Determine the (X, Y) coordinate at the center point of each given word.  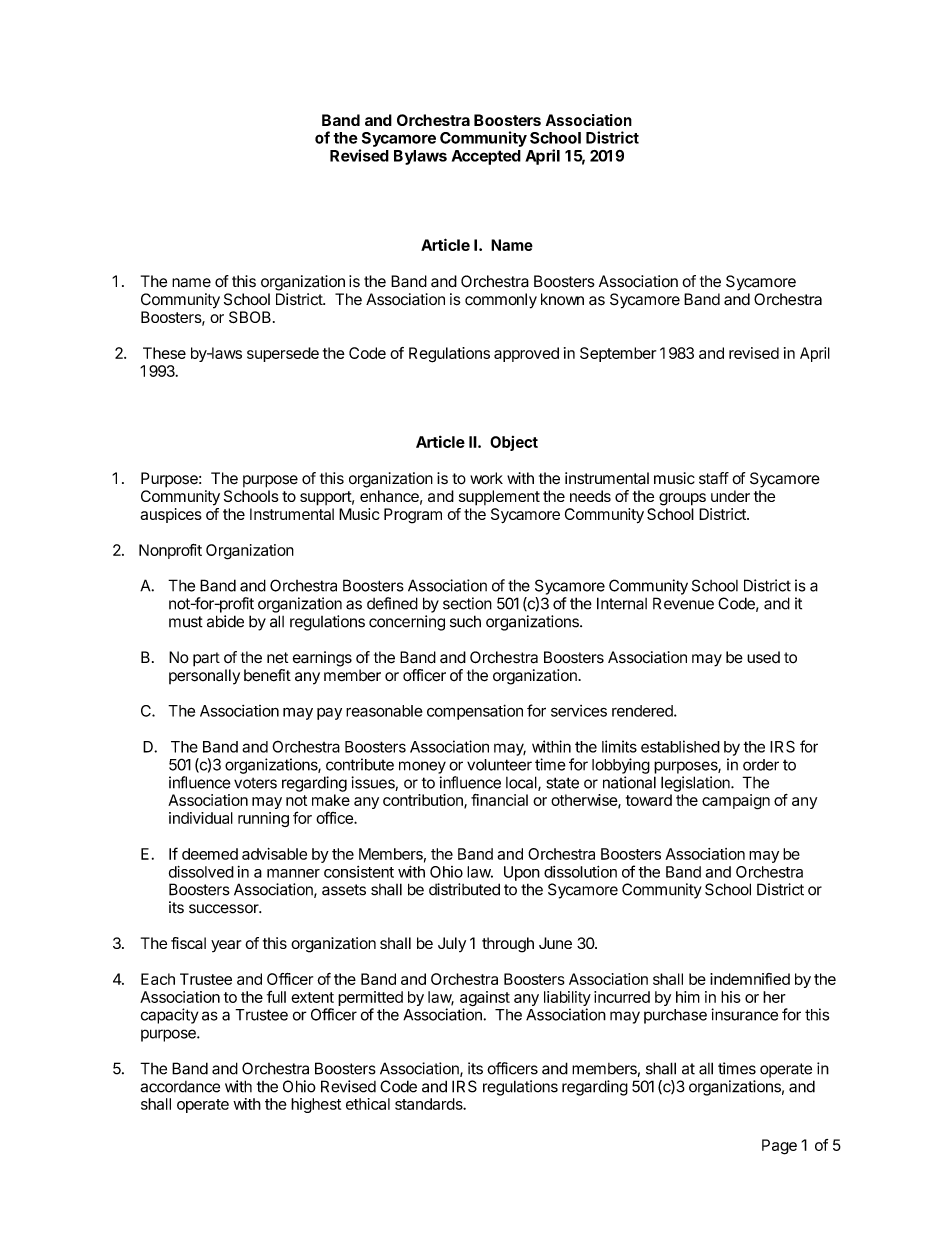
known (562, 299)
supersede (283, 354)
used (763, 657)
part (206, 659)
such (465, 621)
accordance (180, 1087)
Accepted (486, 157)
